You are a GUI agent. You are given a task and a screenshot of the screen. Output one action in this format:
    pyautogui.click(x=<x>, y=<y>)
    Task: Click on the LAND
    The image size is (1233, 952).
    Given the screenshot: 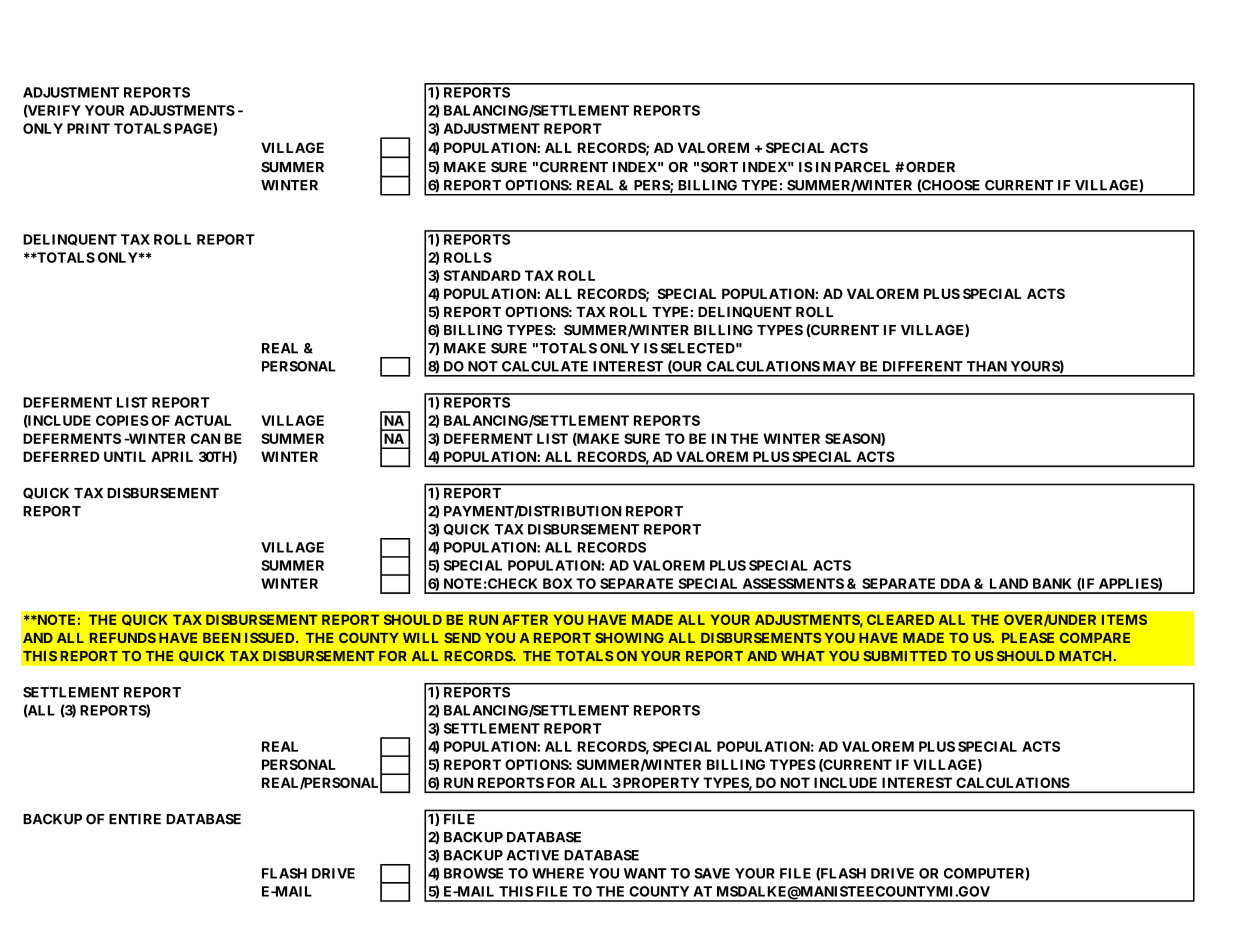 What is the action you would take?
    pyautogui.click(x=1009, y=583)
